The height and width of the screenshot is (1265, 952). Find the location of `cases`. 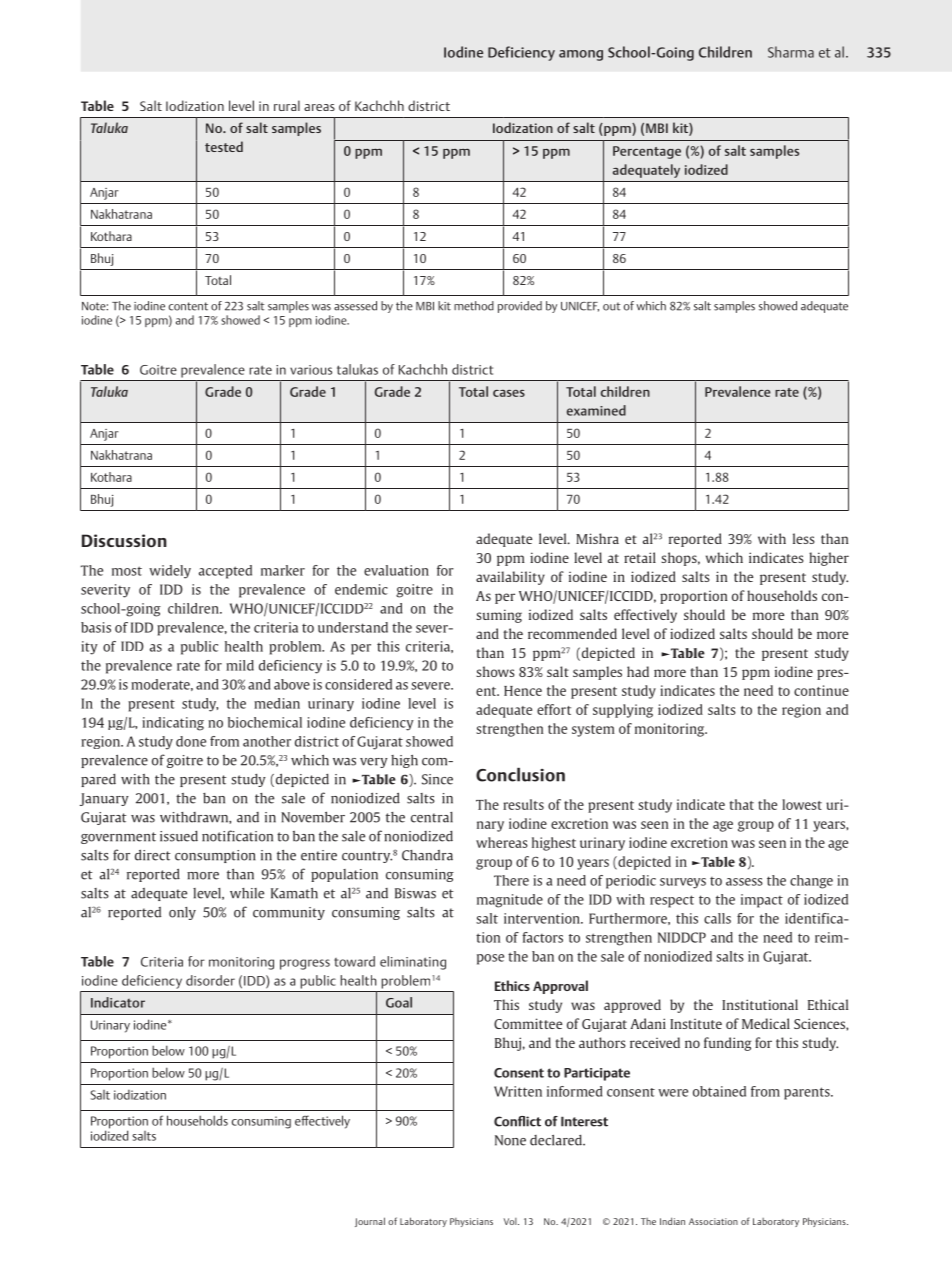

cases is located at coordinates (509, 393).
